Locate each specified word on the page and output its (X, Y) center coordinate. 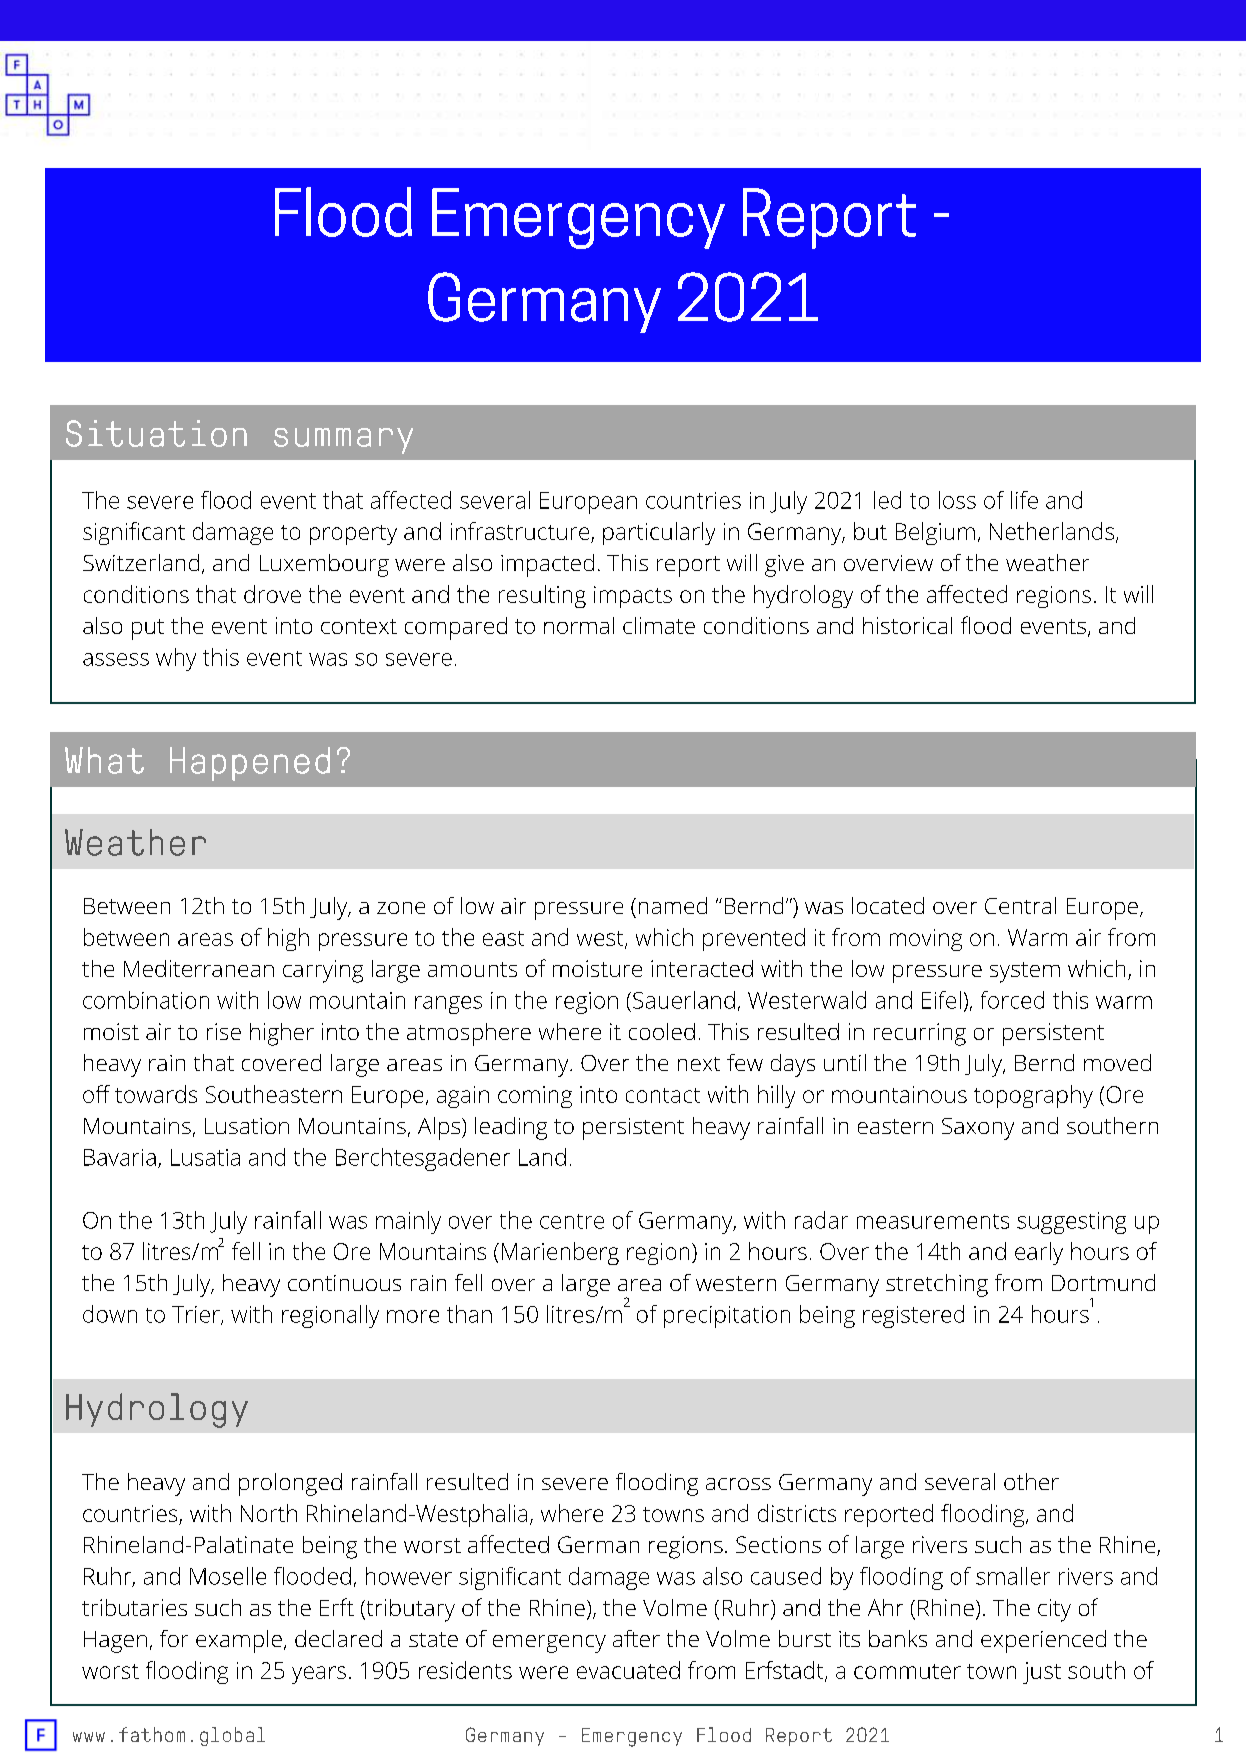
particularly (659, 533)
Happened (250, 764)
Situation (156, 433)
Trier (197, 1315)
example (239, 1641)
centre (572, 1221)
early (1039, 1253)
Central (1020, 905)
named (673, 905)
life (1024, 500)
